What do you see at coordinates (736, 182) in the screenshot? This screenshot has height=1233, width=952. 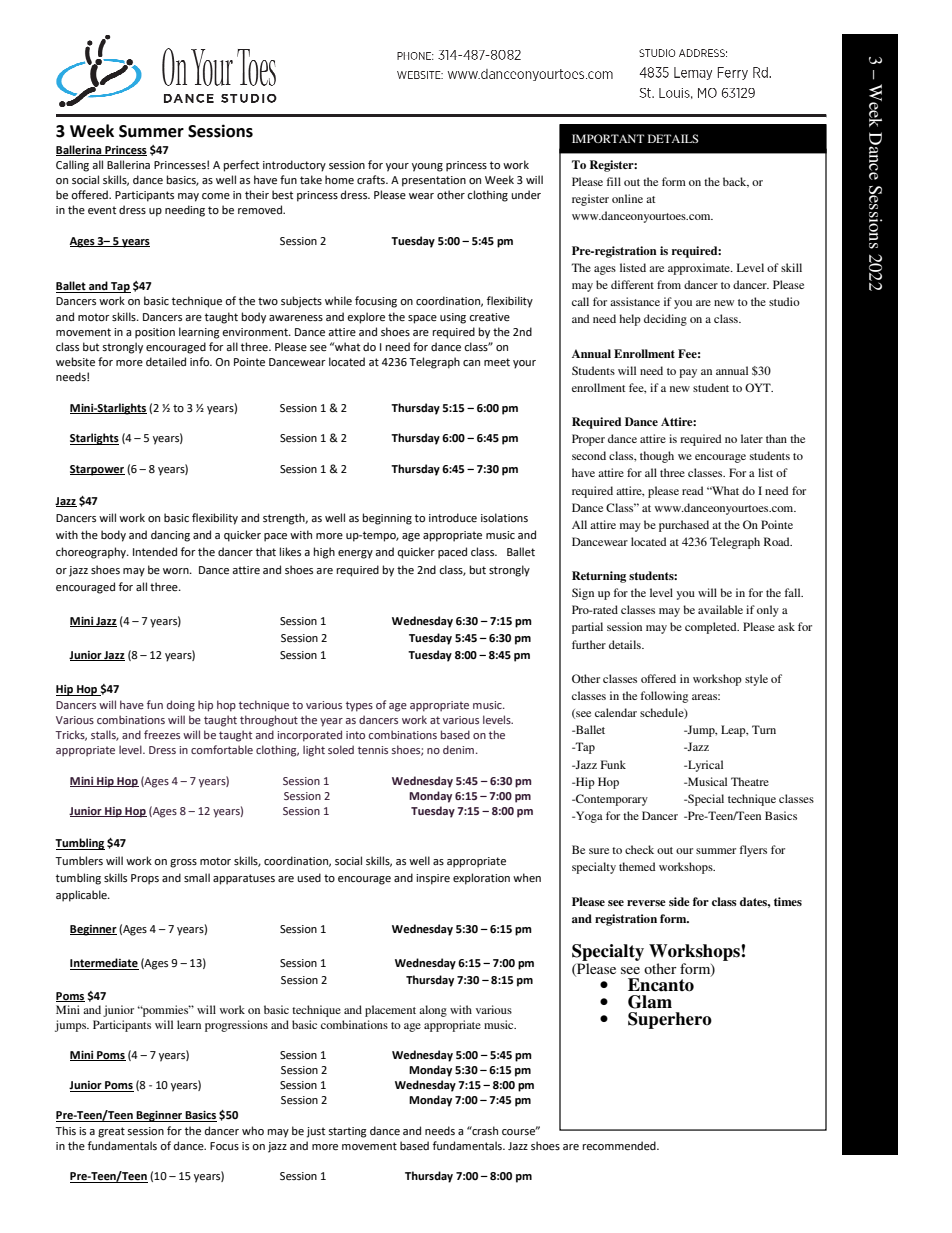 I see `back` at bounding box center [736, 182].
